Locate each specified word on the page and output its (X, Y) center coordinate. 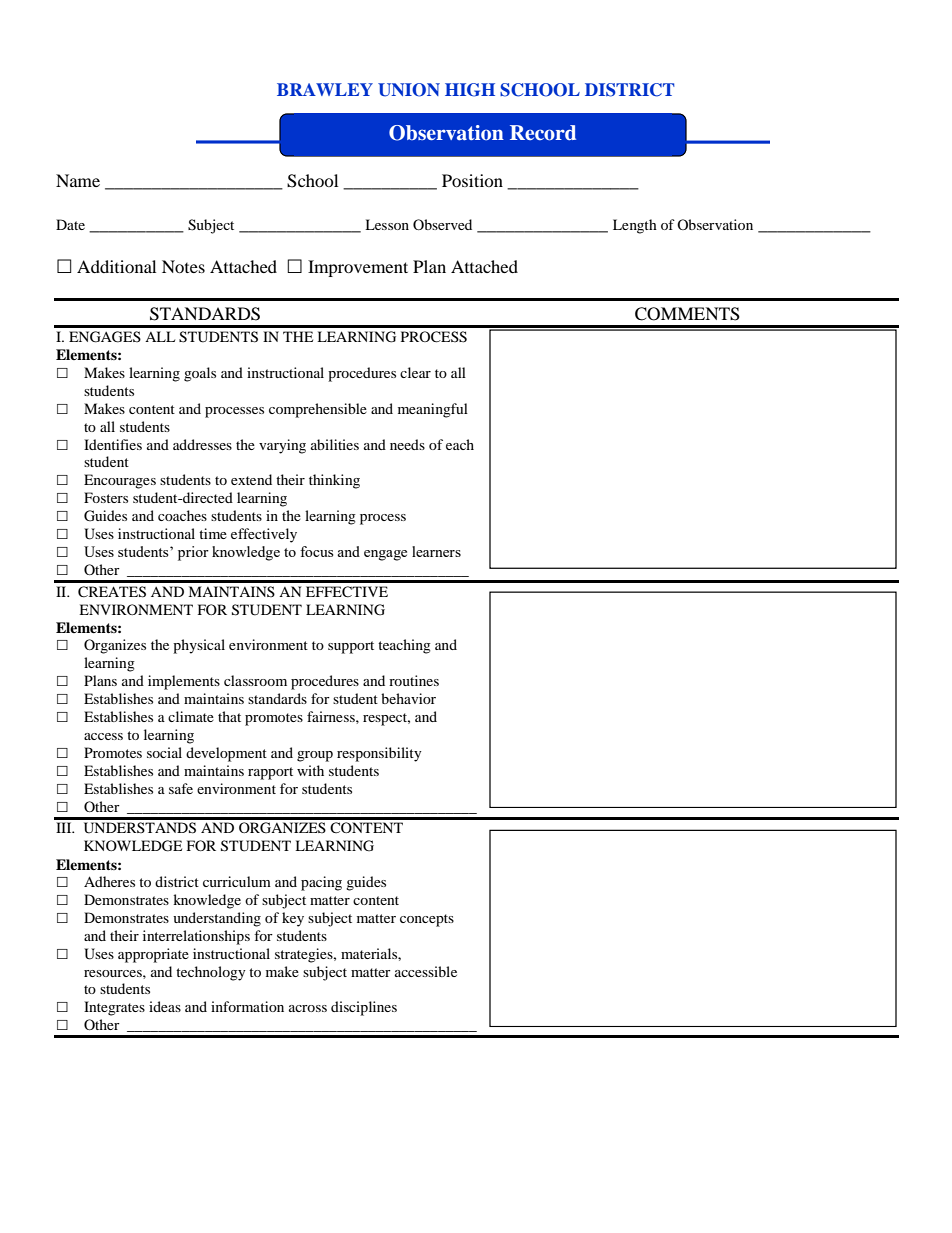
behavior (408, 698)
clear (415, 372)
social (164, 752)
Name (78, 180)
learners (436, 551)
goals (200, 374)
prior (193, 553)
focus (316, 551)
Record (543, 133)
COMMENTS (687, 314)
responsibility (379, 754)
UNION (409, 90)
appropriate (153, 955)
